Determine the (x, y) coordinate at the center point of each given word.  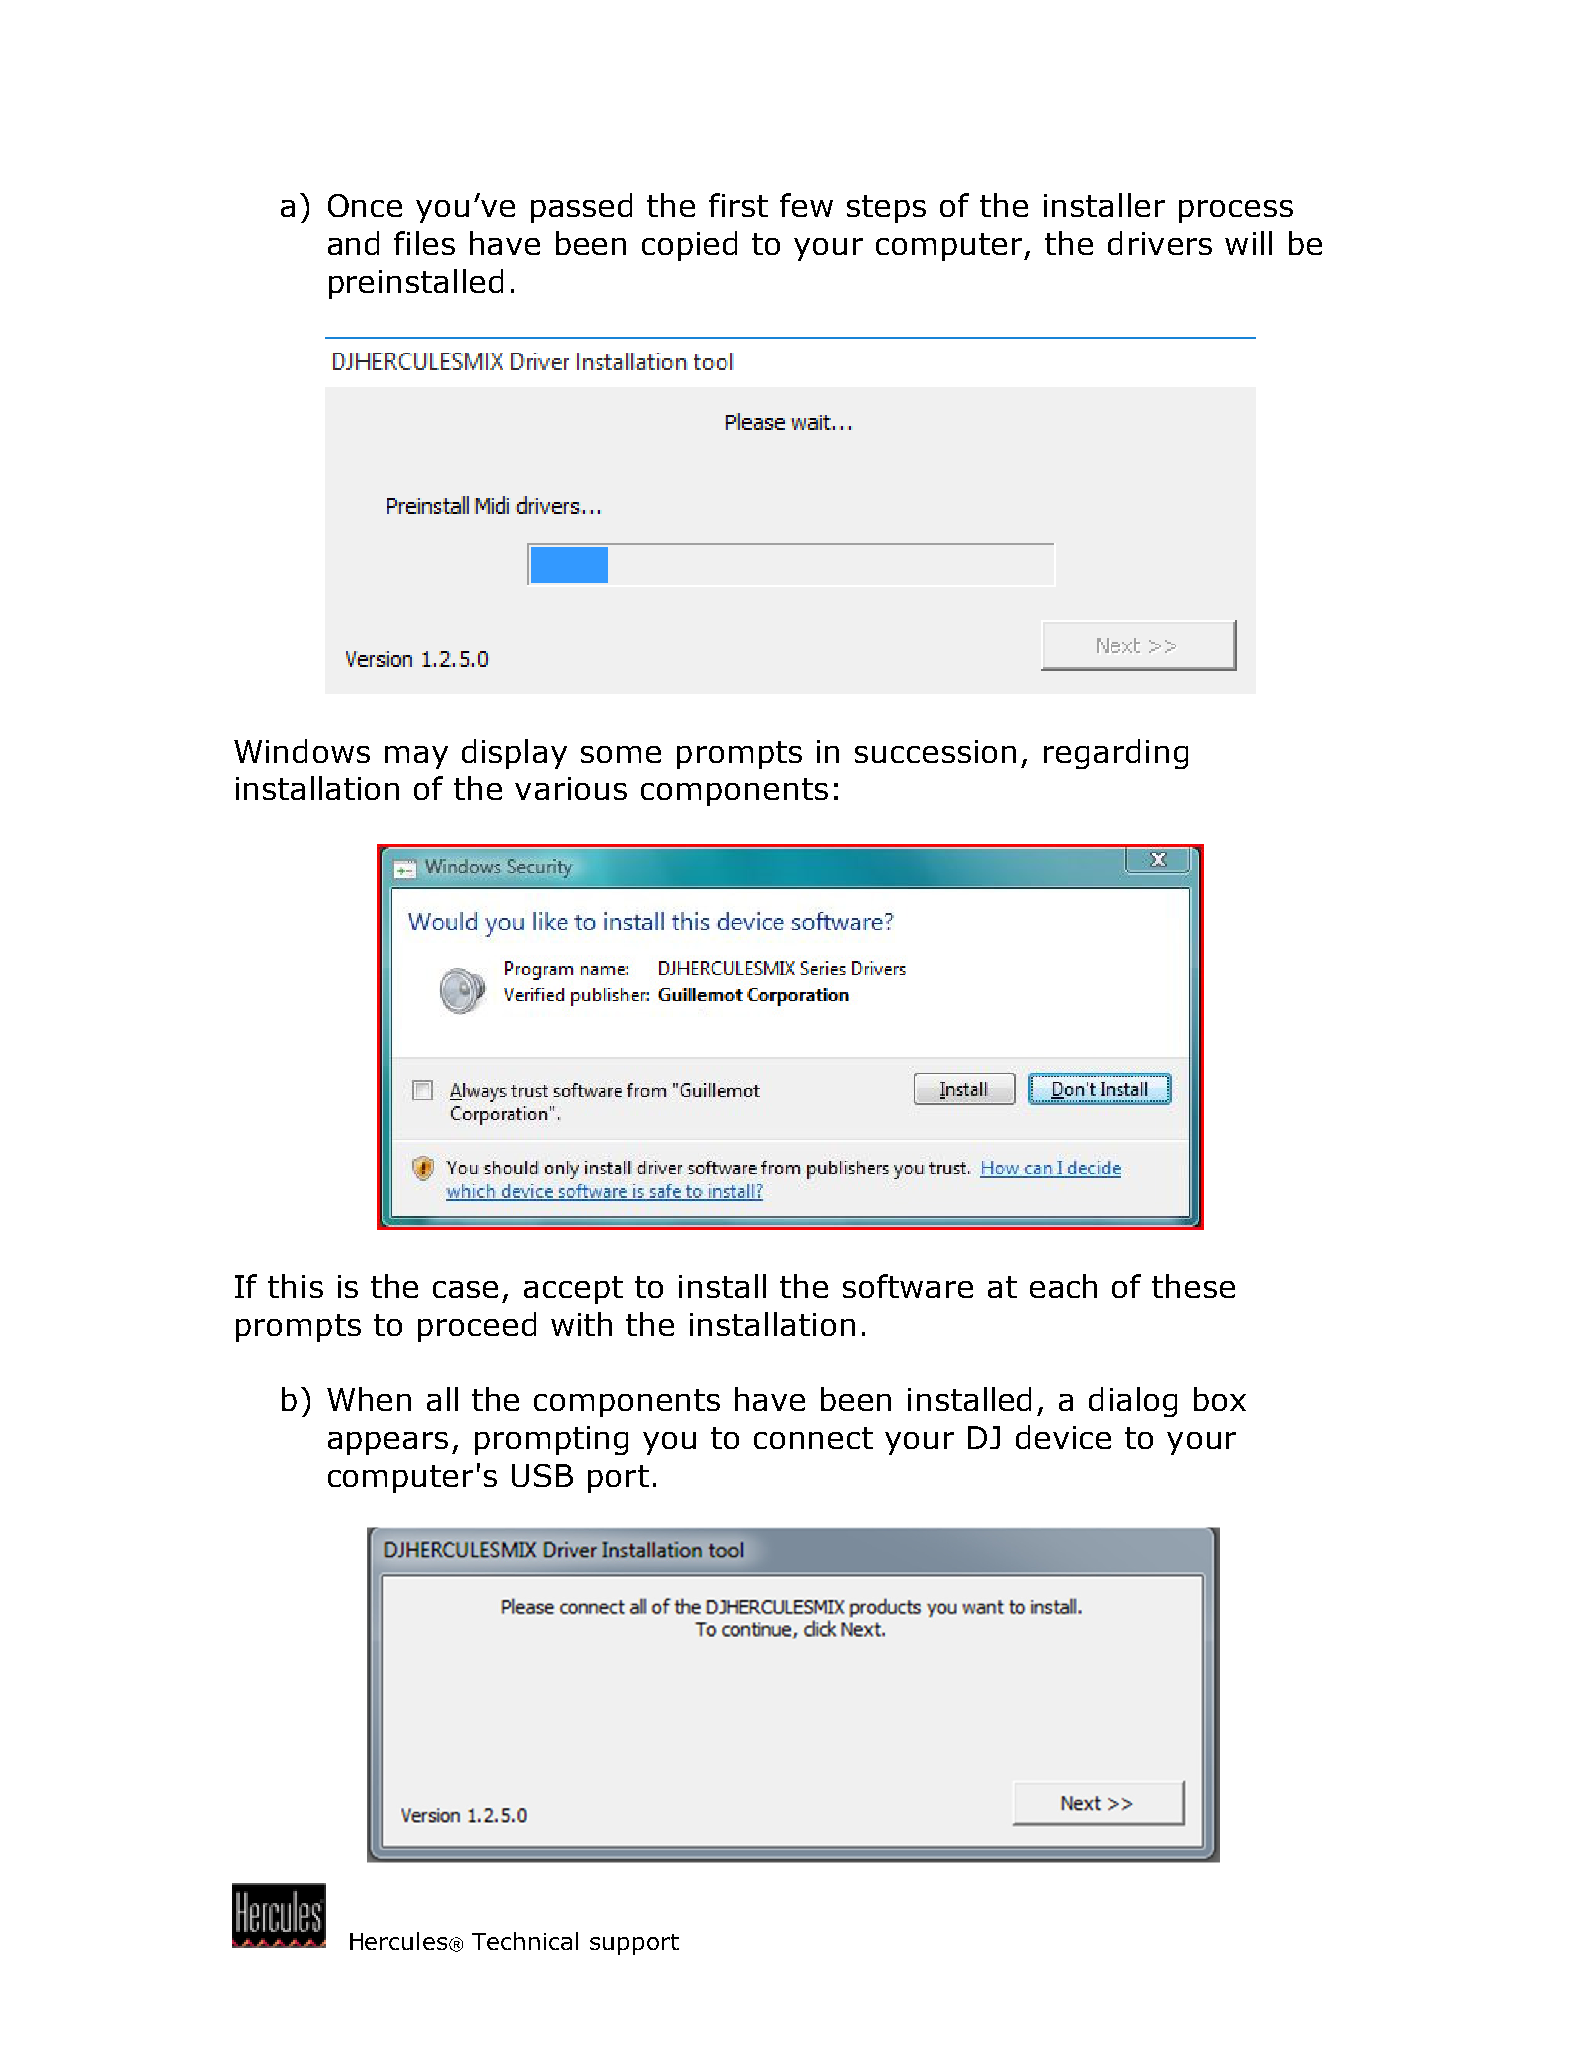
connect (813, 1438)
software (908, 1286)
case (465, 1289)
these (1193, 1286)
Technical (525, 1941)
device (1063, 1437)
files (424, 243)
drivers (1160, 243)
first (738, 205)
